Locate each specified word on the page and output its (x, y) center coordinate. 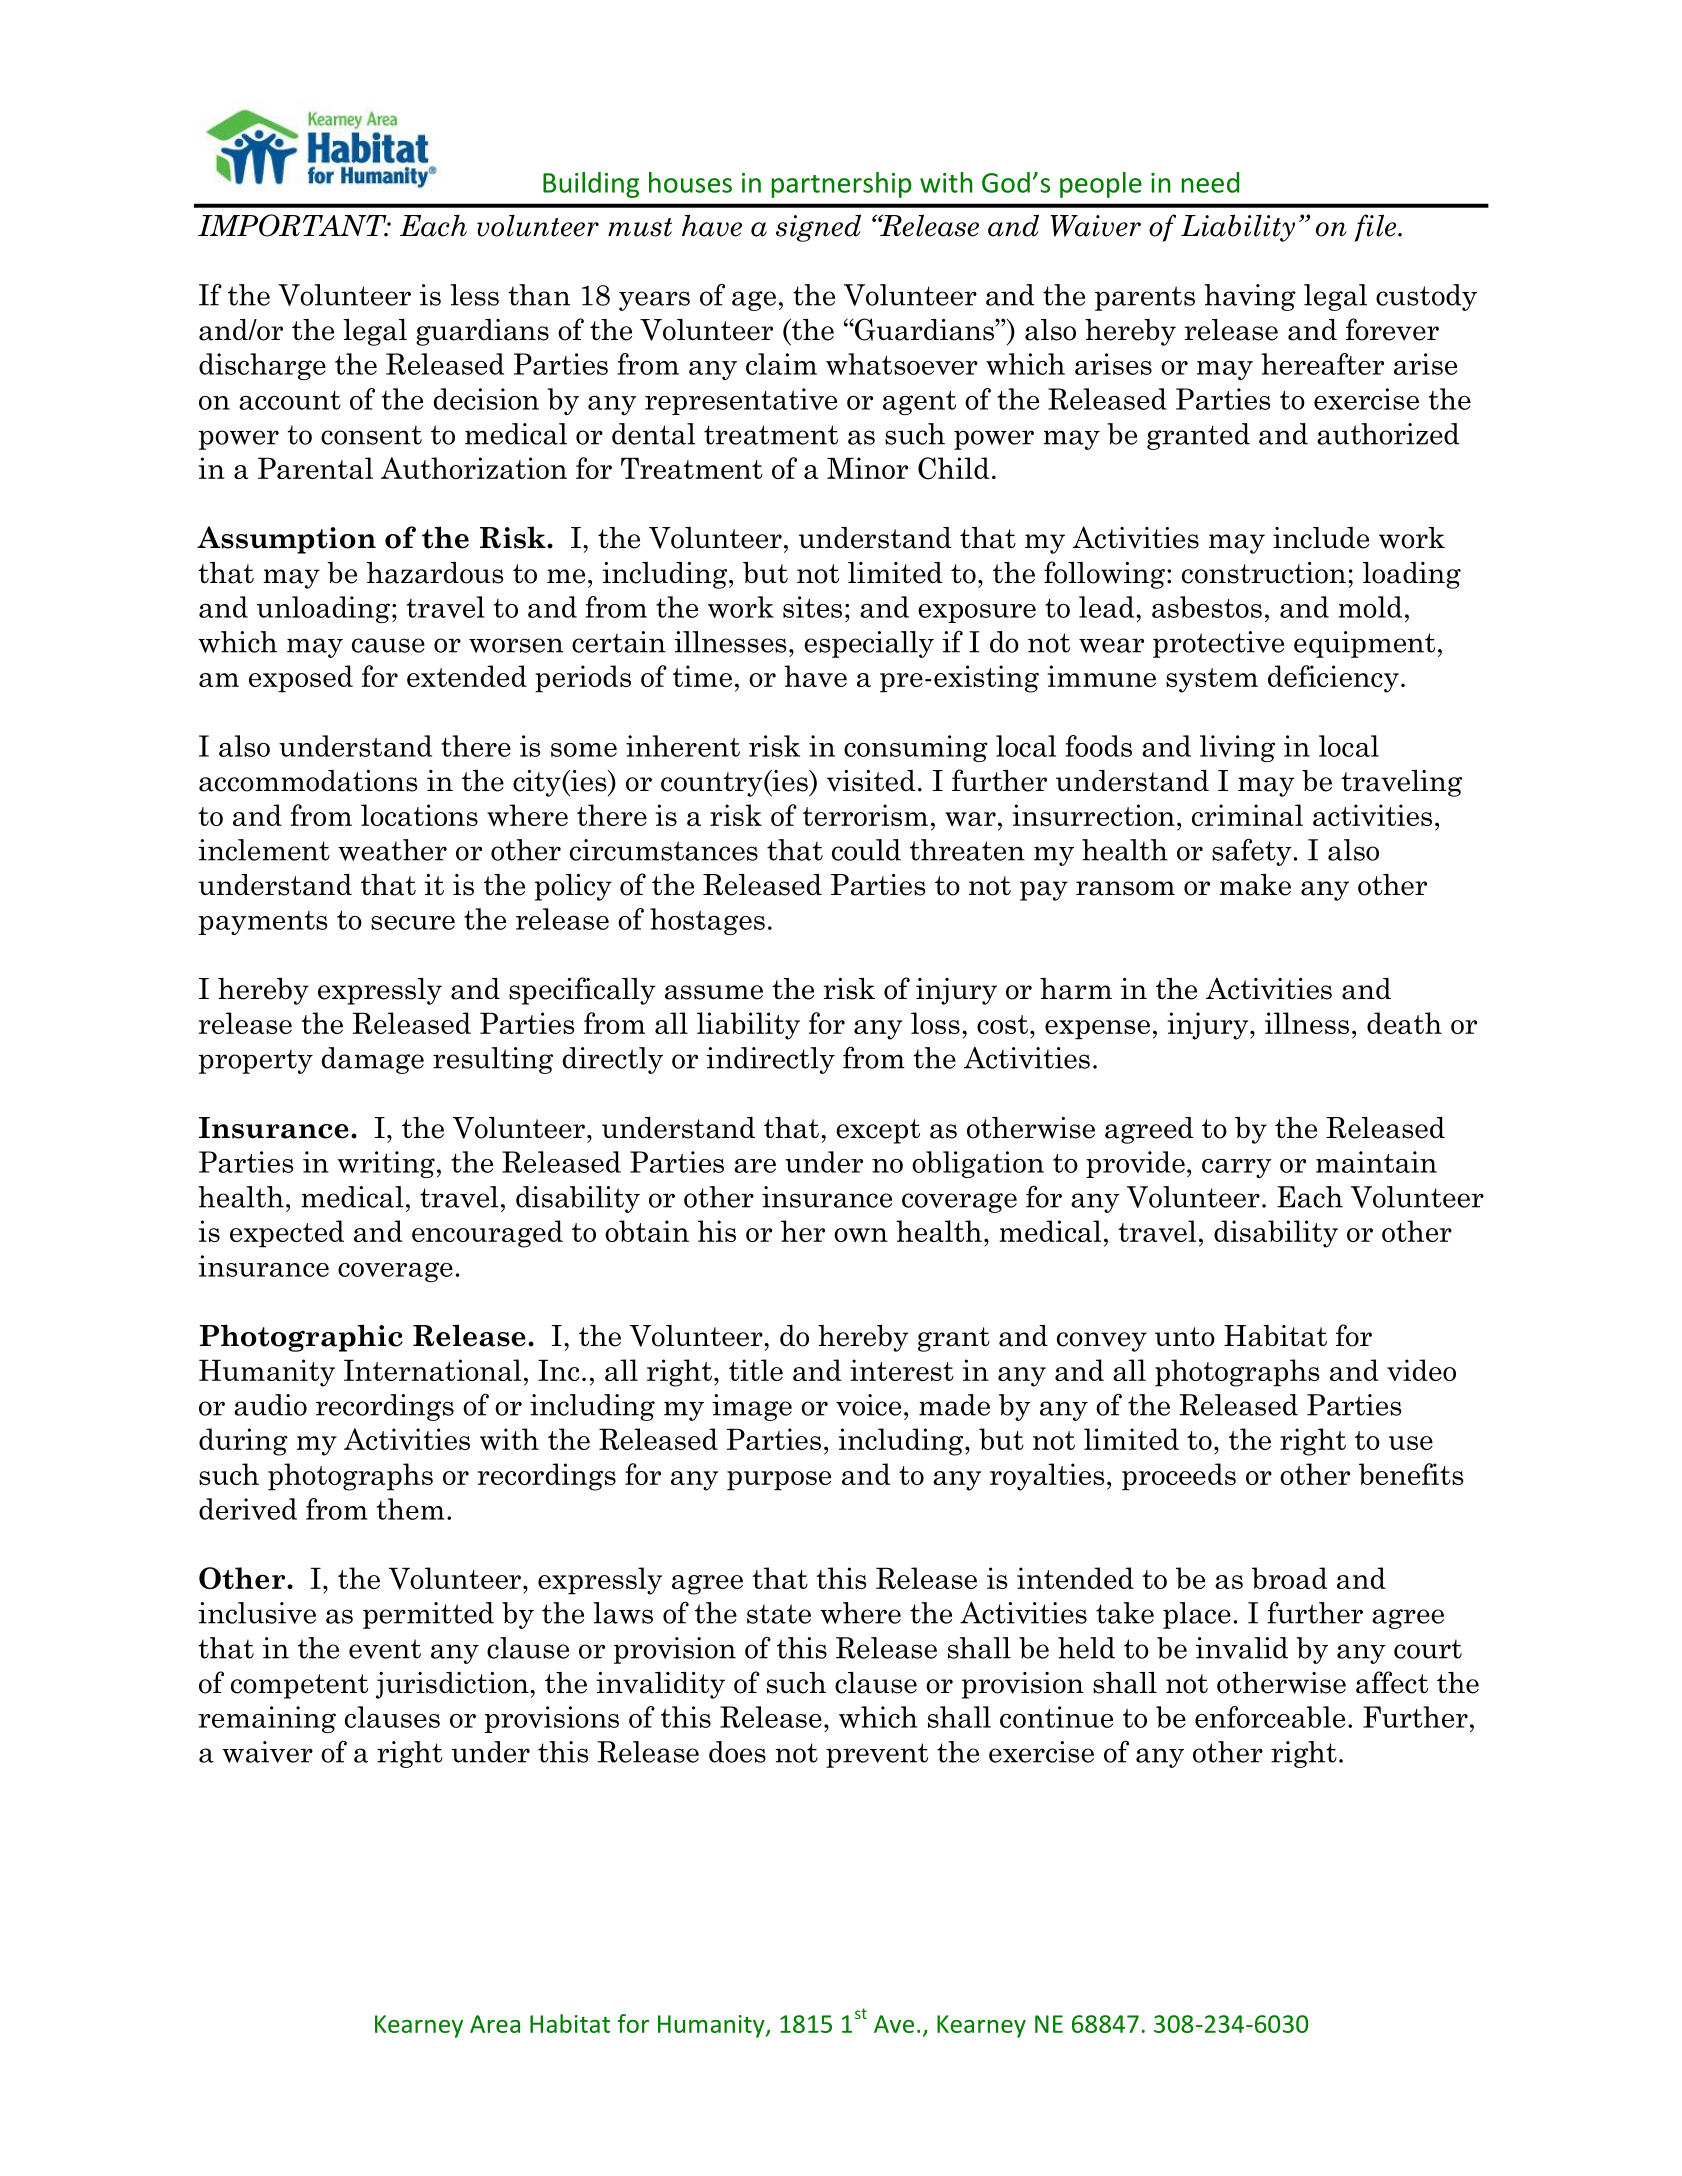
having (1250, 297)
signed (818, 228)
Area (495, 2024)
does (737, 1752)
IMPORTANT (293, 225)
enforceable (1270, 1717)
